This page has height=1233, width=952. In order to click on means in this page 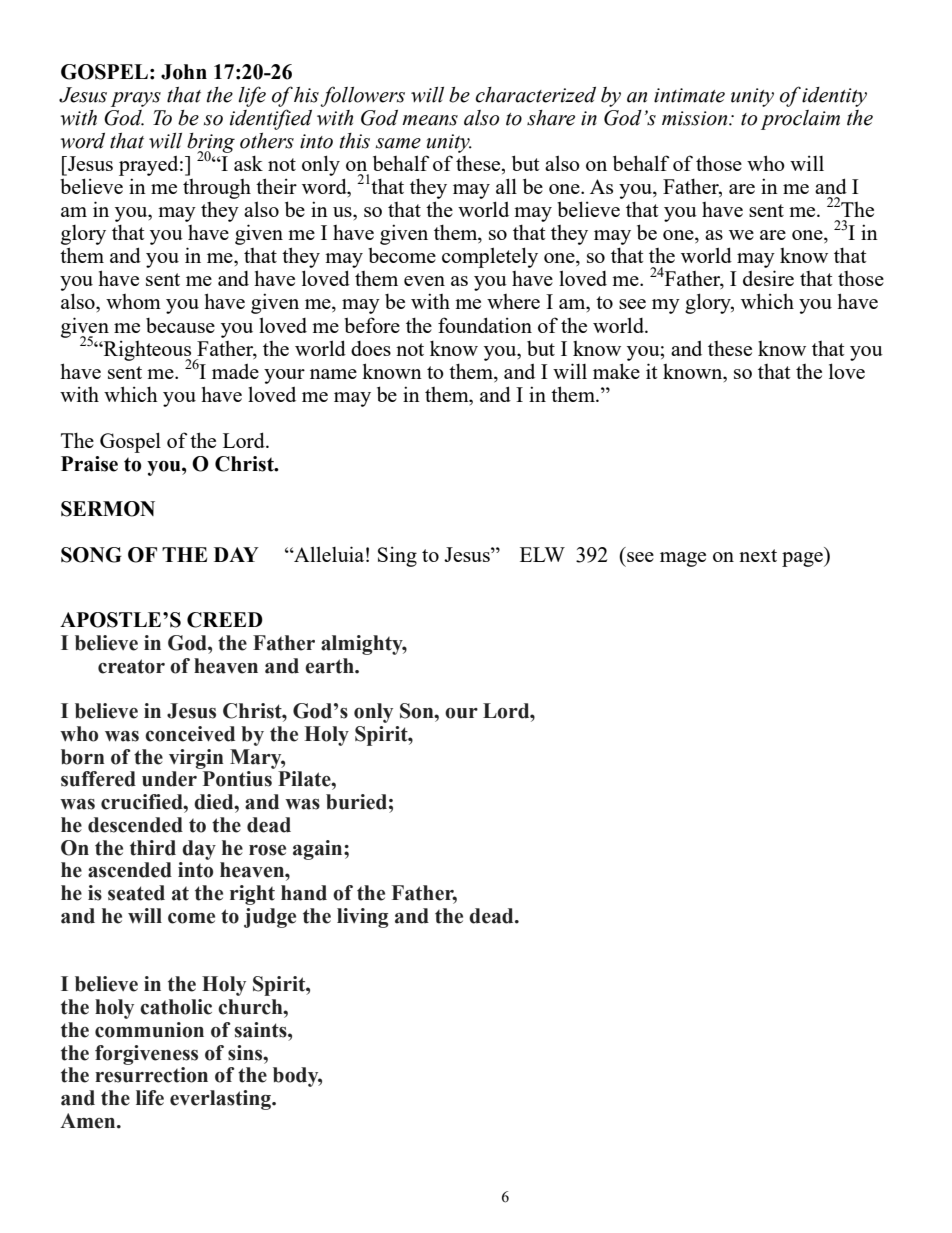, I will do `click(430, 120)`.
